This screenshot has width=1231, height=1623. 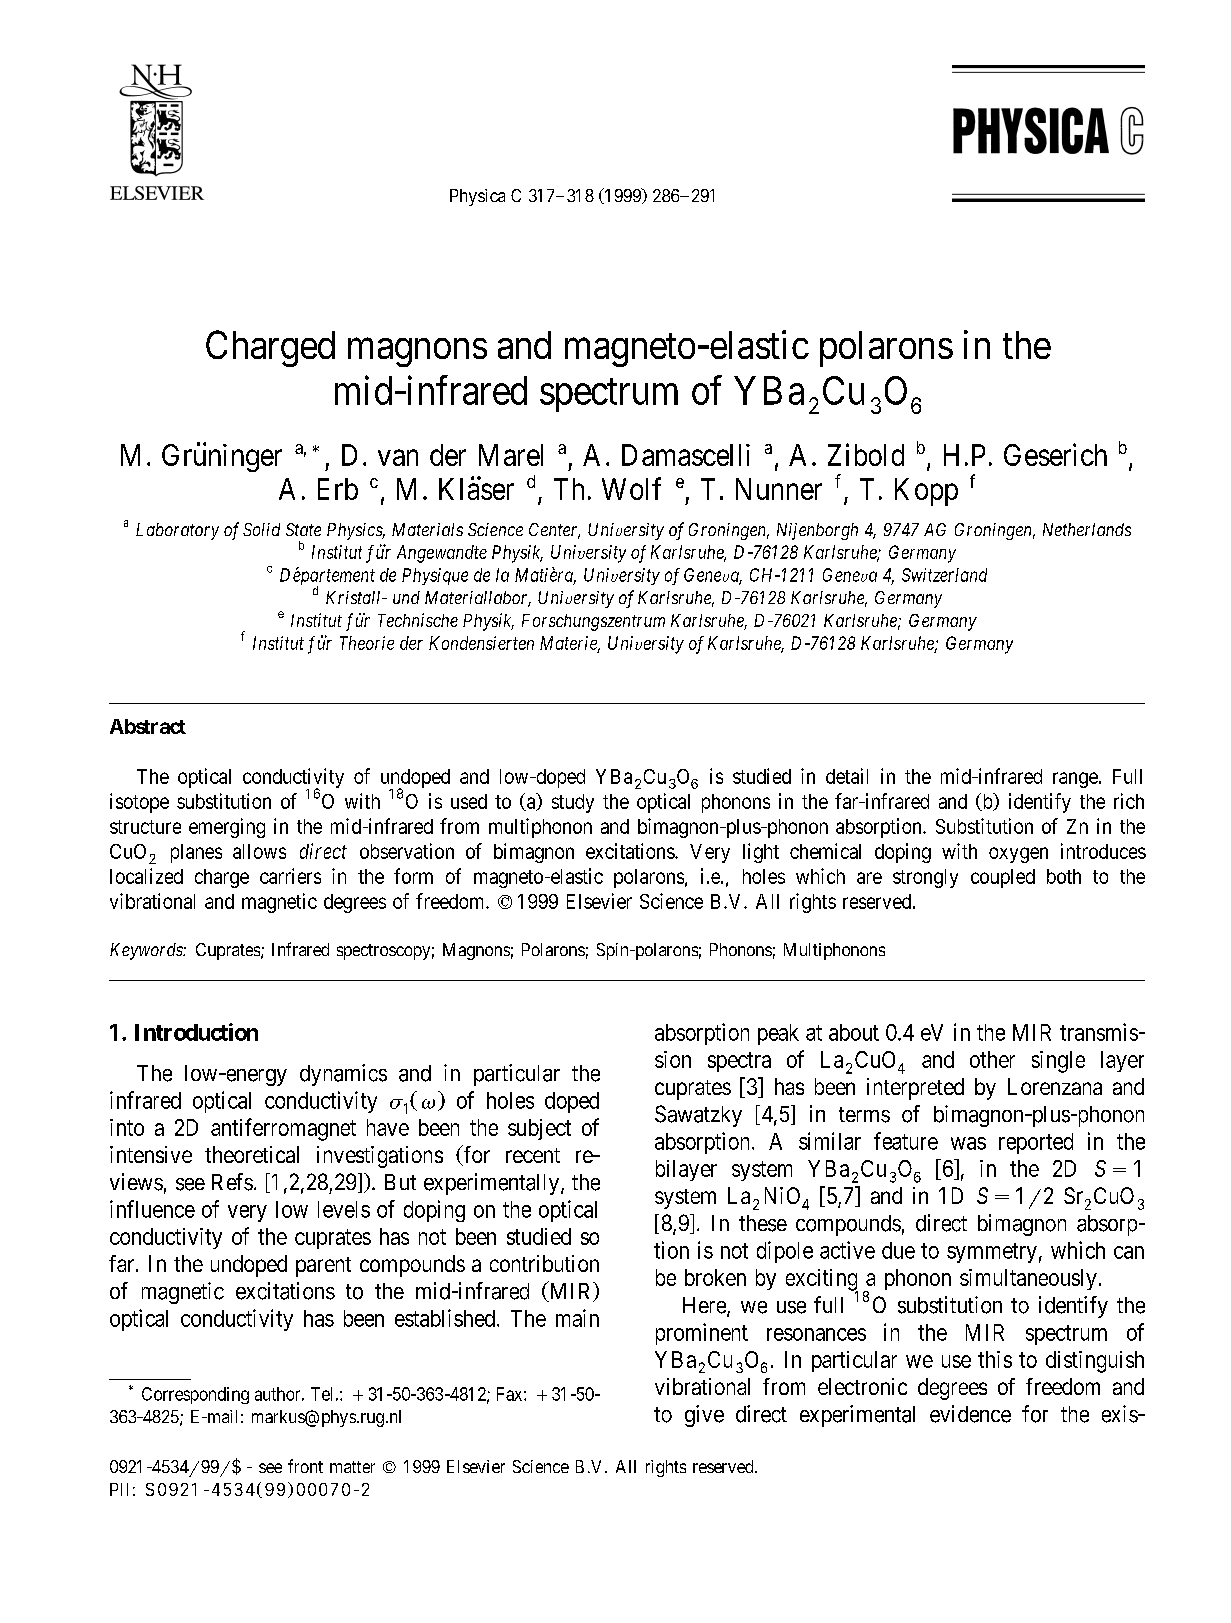 What do you see at coordinates (631, 488) in the screenshot?
I see `Wolf` at bounding box center [631, 488].
